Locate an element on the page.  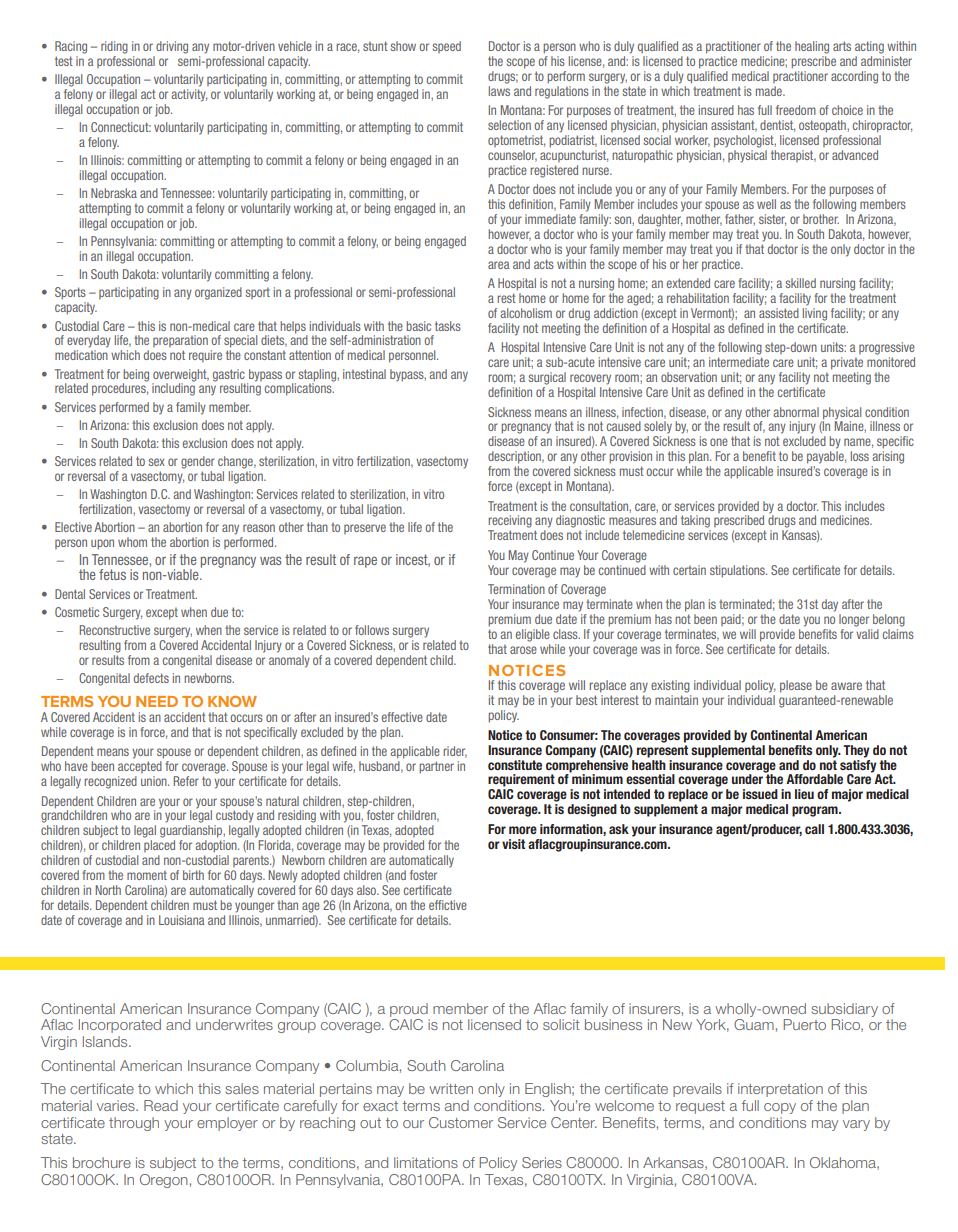
activity is located at coordinates (189, 95).
